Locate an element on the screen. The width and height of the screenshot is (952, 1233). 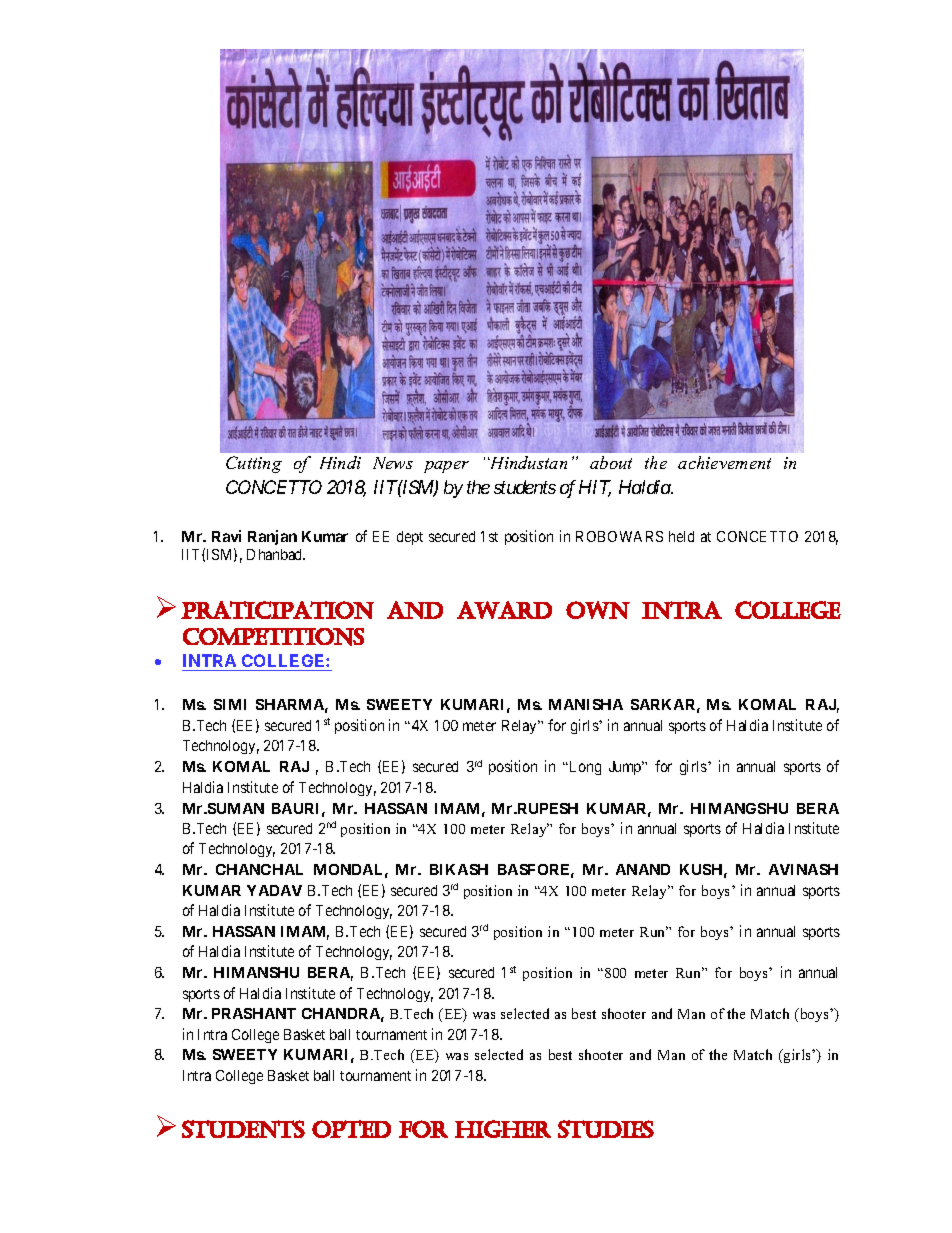
held is located at coordinates (681, 536).
